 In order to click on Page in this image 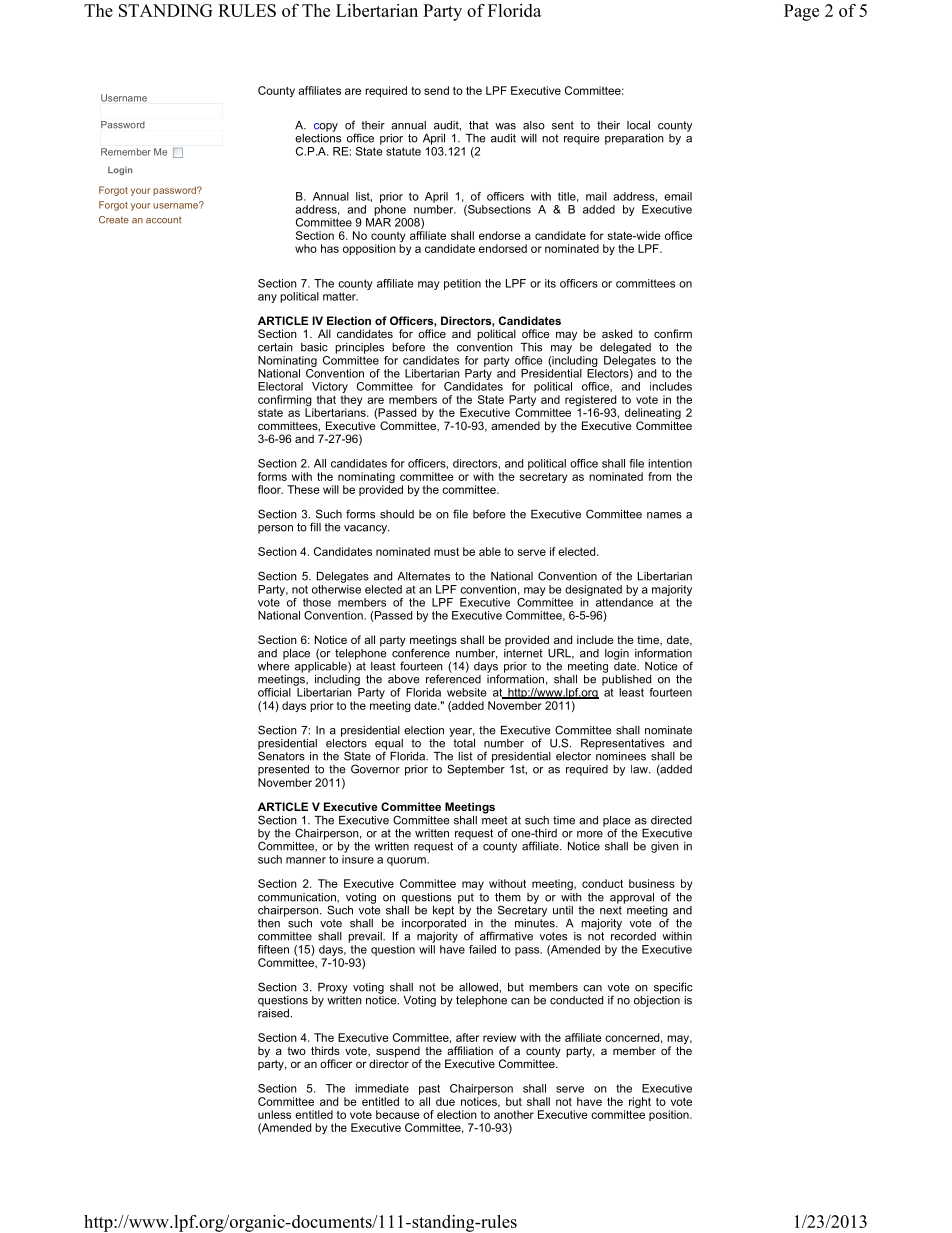, I will do `click(801, 12)`.
